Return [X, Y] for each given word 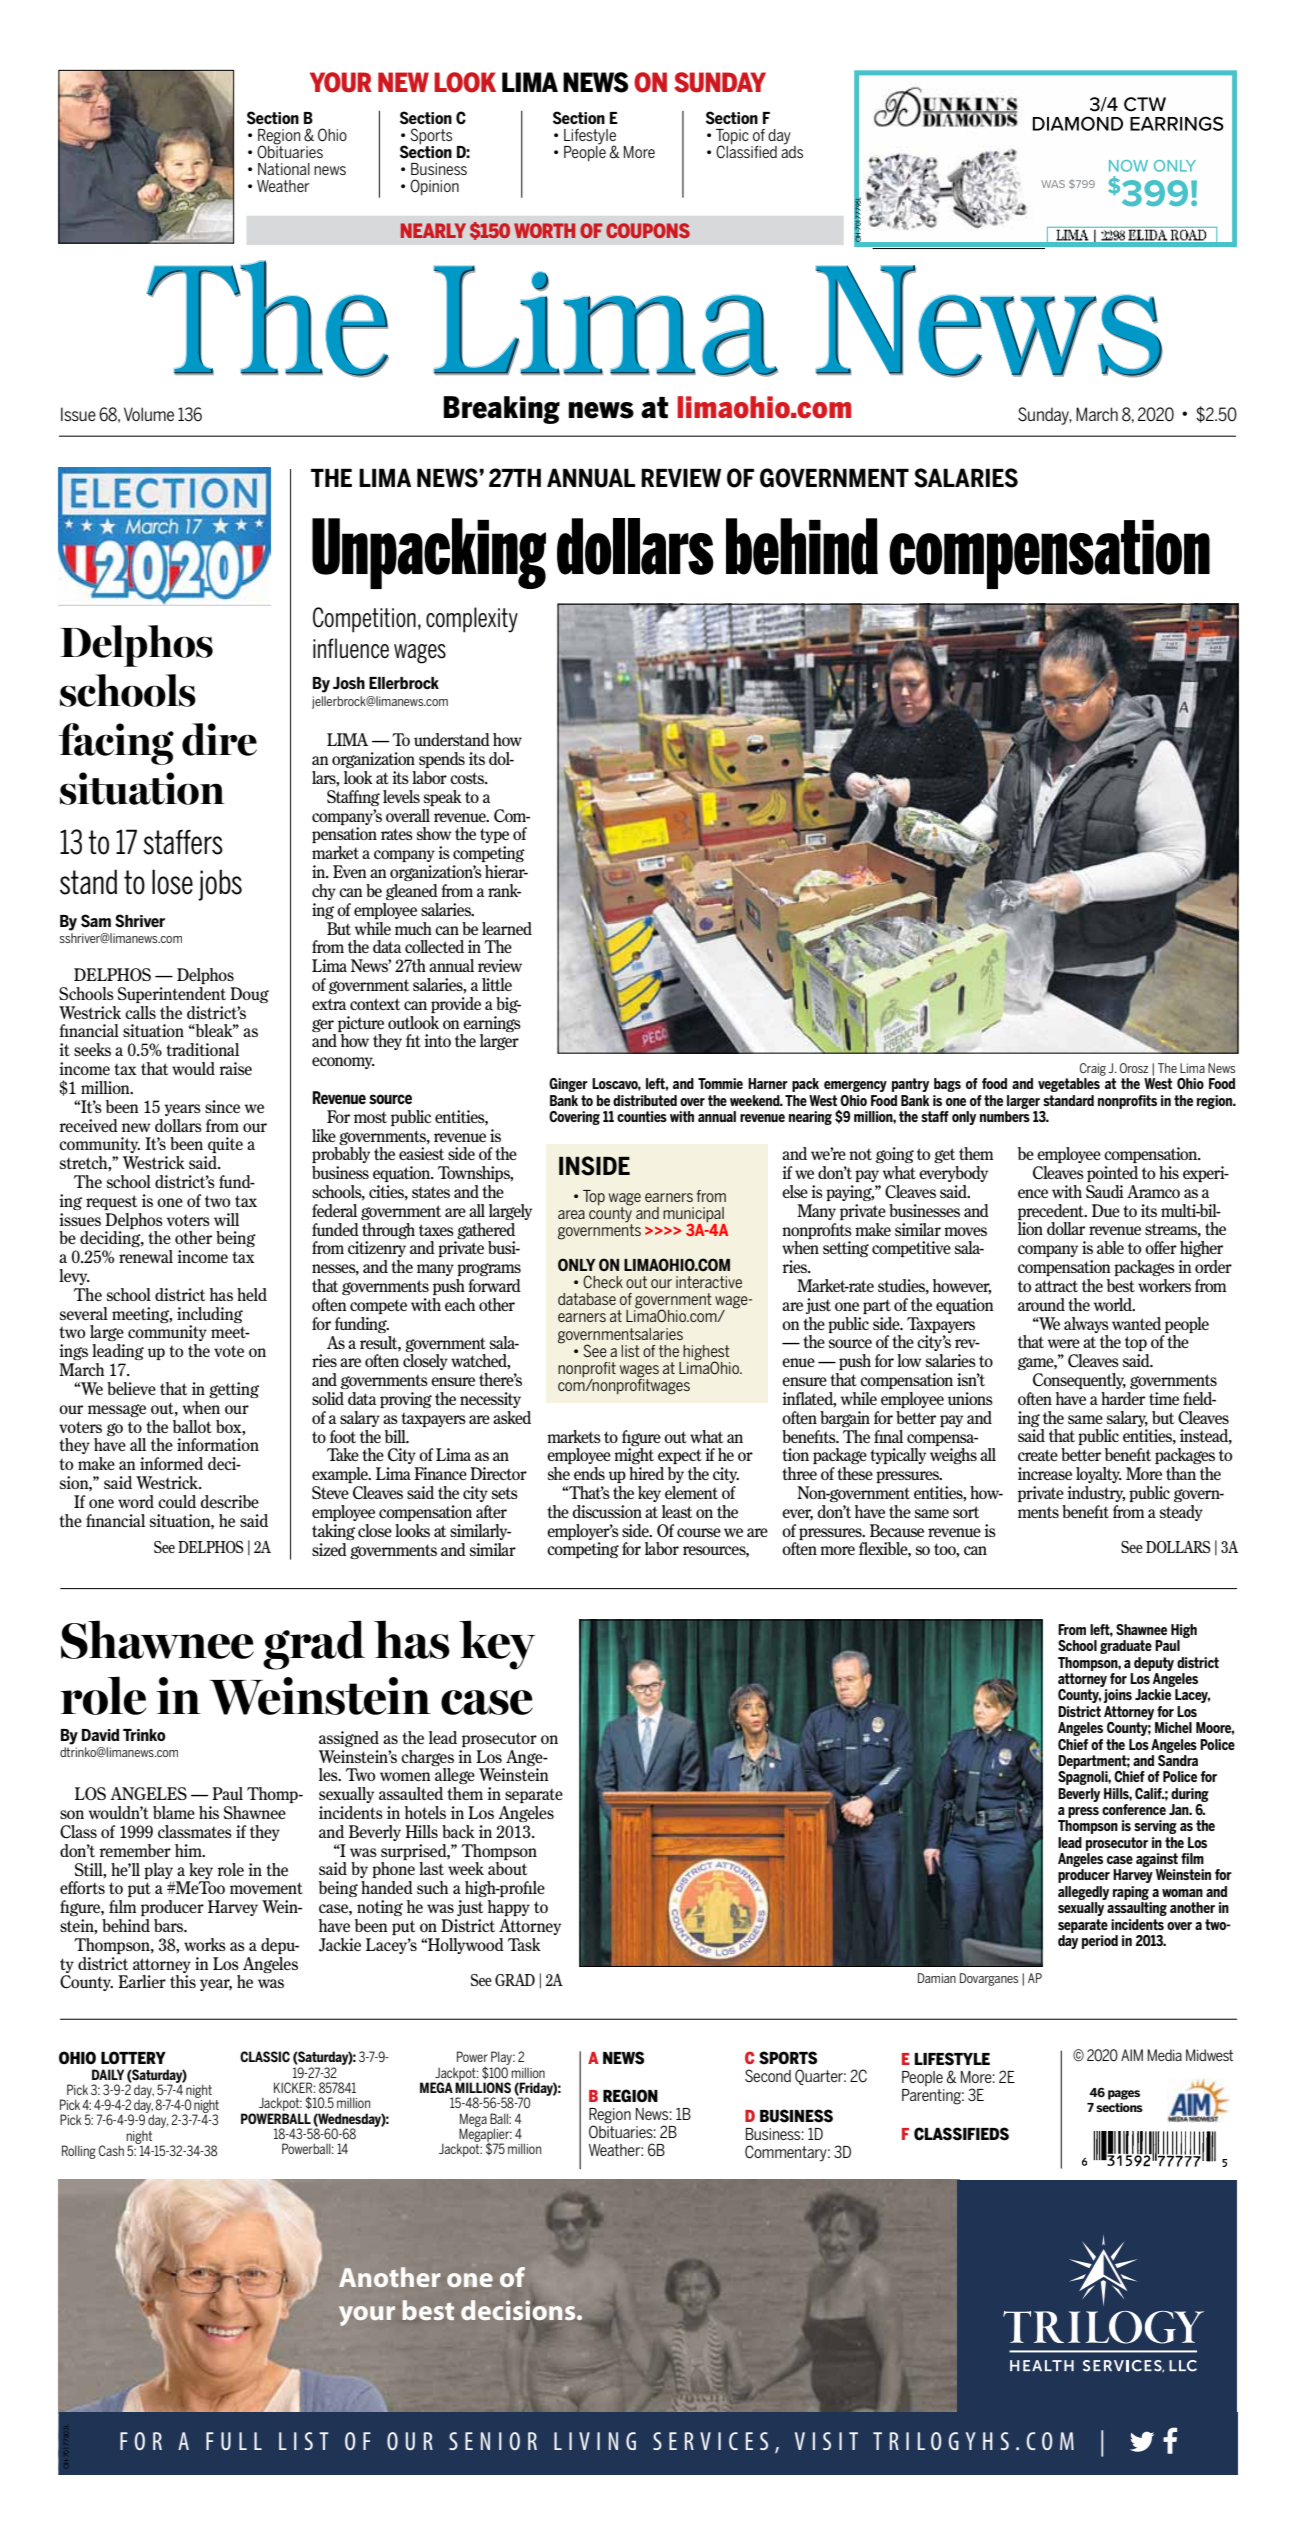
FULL [234, 2441]
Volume [149, 414]
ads [792, 150]
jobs [220, 885]
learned [507, 928]
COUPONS [648, 230]
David [100, 1735]
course [699, 1532]
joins [1117, 1696]
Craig [1093, 1069]
